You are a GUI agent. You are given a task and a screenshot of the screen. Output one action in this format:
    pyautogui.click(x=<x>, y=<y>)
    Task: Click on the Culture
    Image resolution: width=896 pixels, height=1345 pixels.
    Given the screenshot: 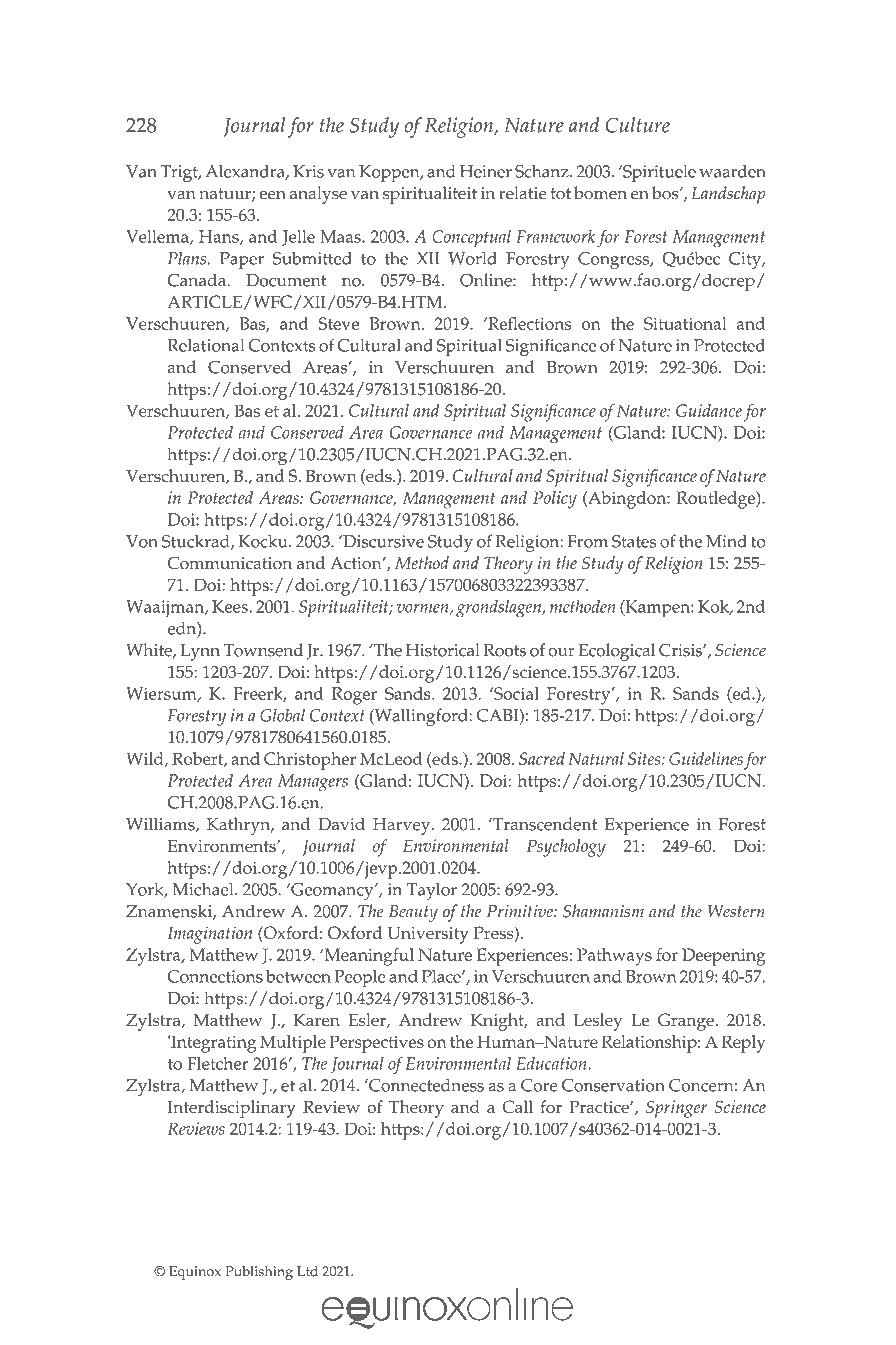 What is the action you would take?
    pyautogui.click(x=637, y=125)
